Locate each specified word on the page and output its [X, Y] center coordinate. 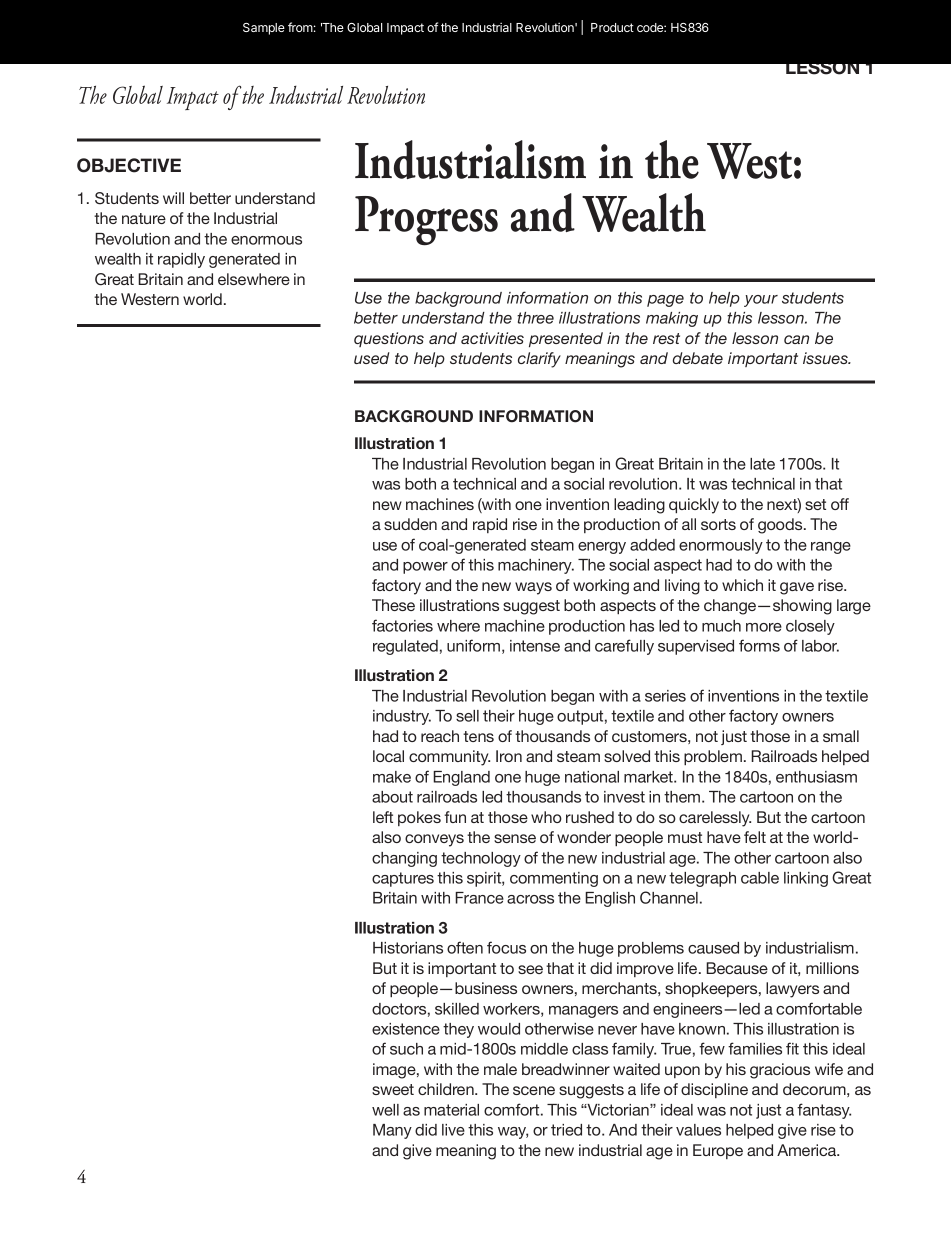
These [393, 605]
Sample [264, 29]
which [742, 585]
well [385, 1110]
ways [533, 588]
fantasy [824, 1111]
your [761, 301]
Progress [426, 221]
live [453, 1130]
